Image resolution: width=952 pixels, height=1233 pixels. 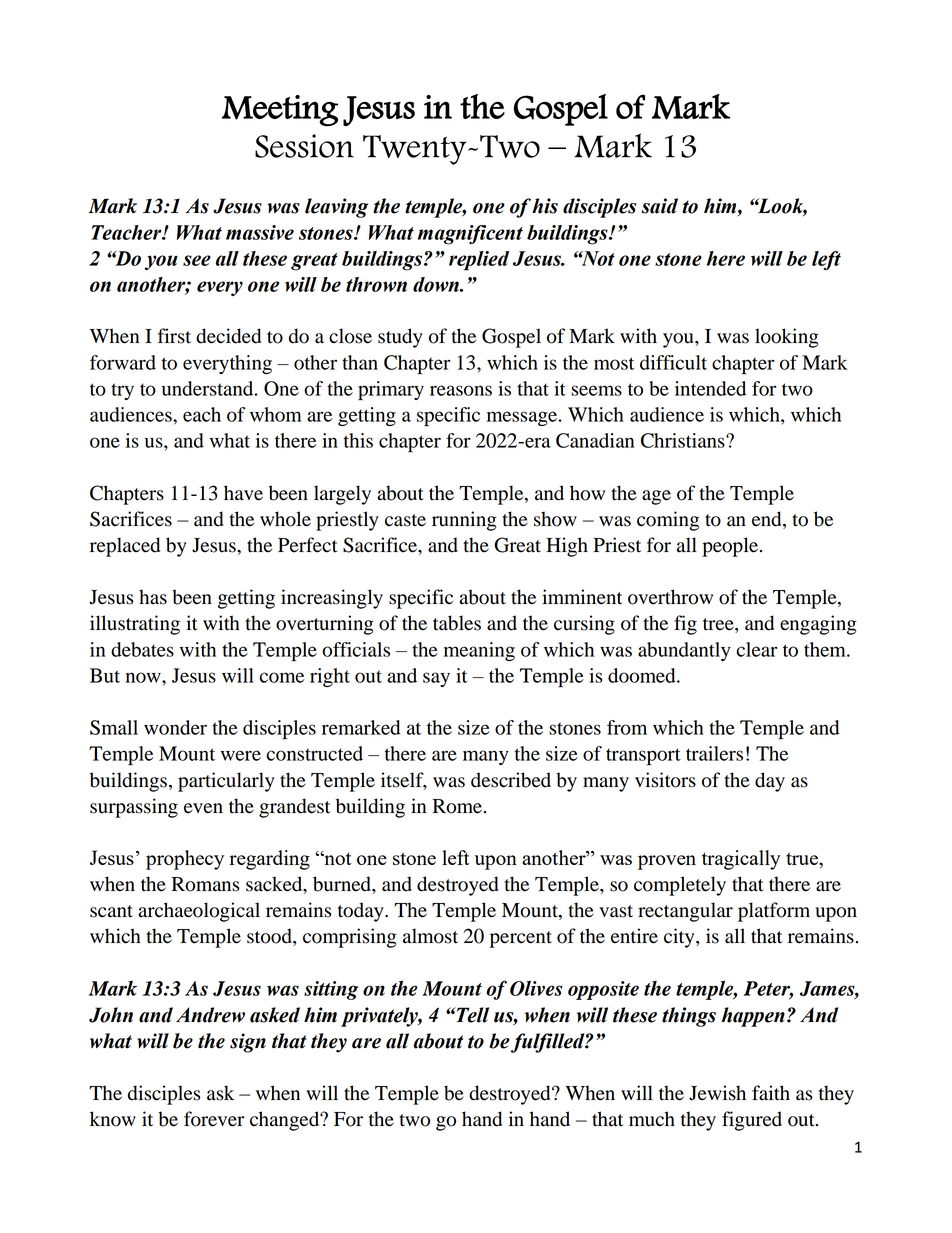 What do you see at coordinates (461, 390) in the screenshot?
I see `reasons` at bounding box center [461, 390].
